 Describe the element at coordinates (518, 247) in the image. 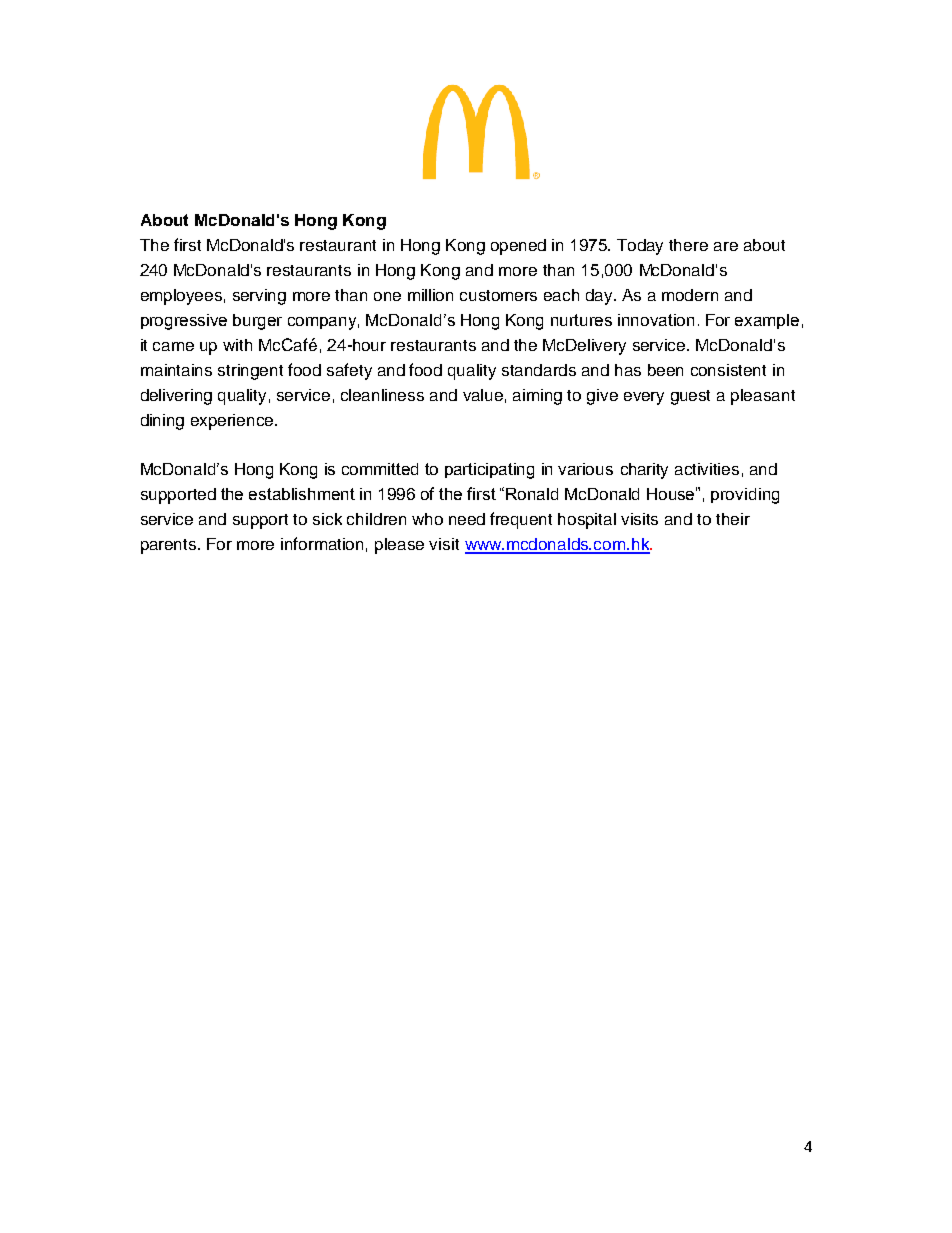

I see `opened` at that location.
